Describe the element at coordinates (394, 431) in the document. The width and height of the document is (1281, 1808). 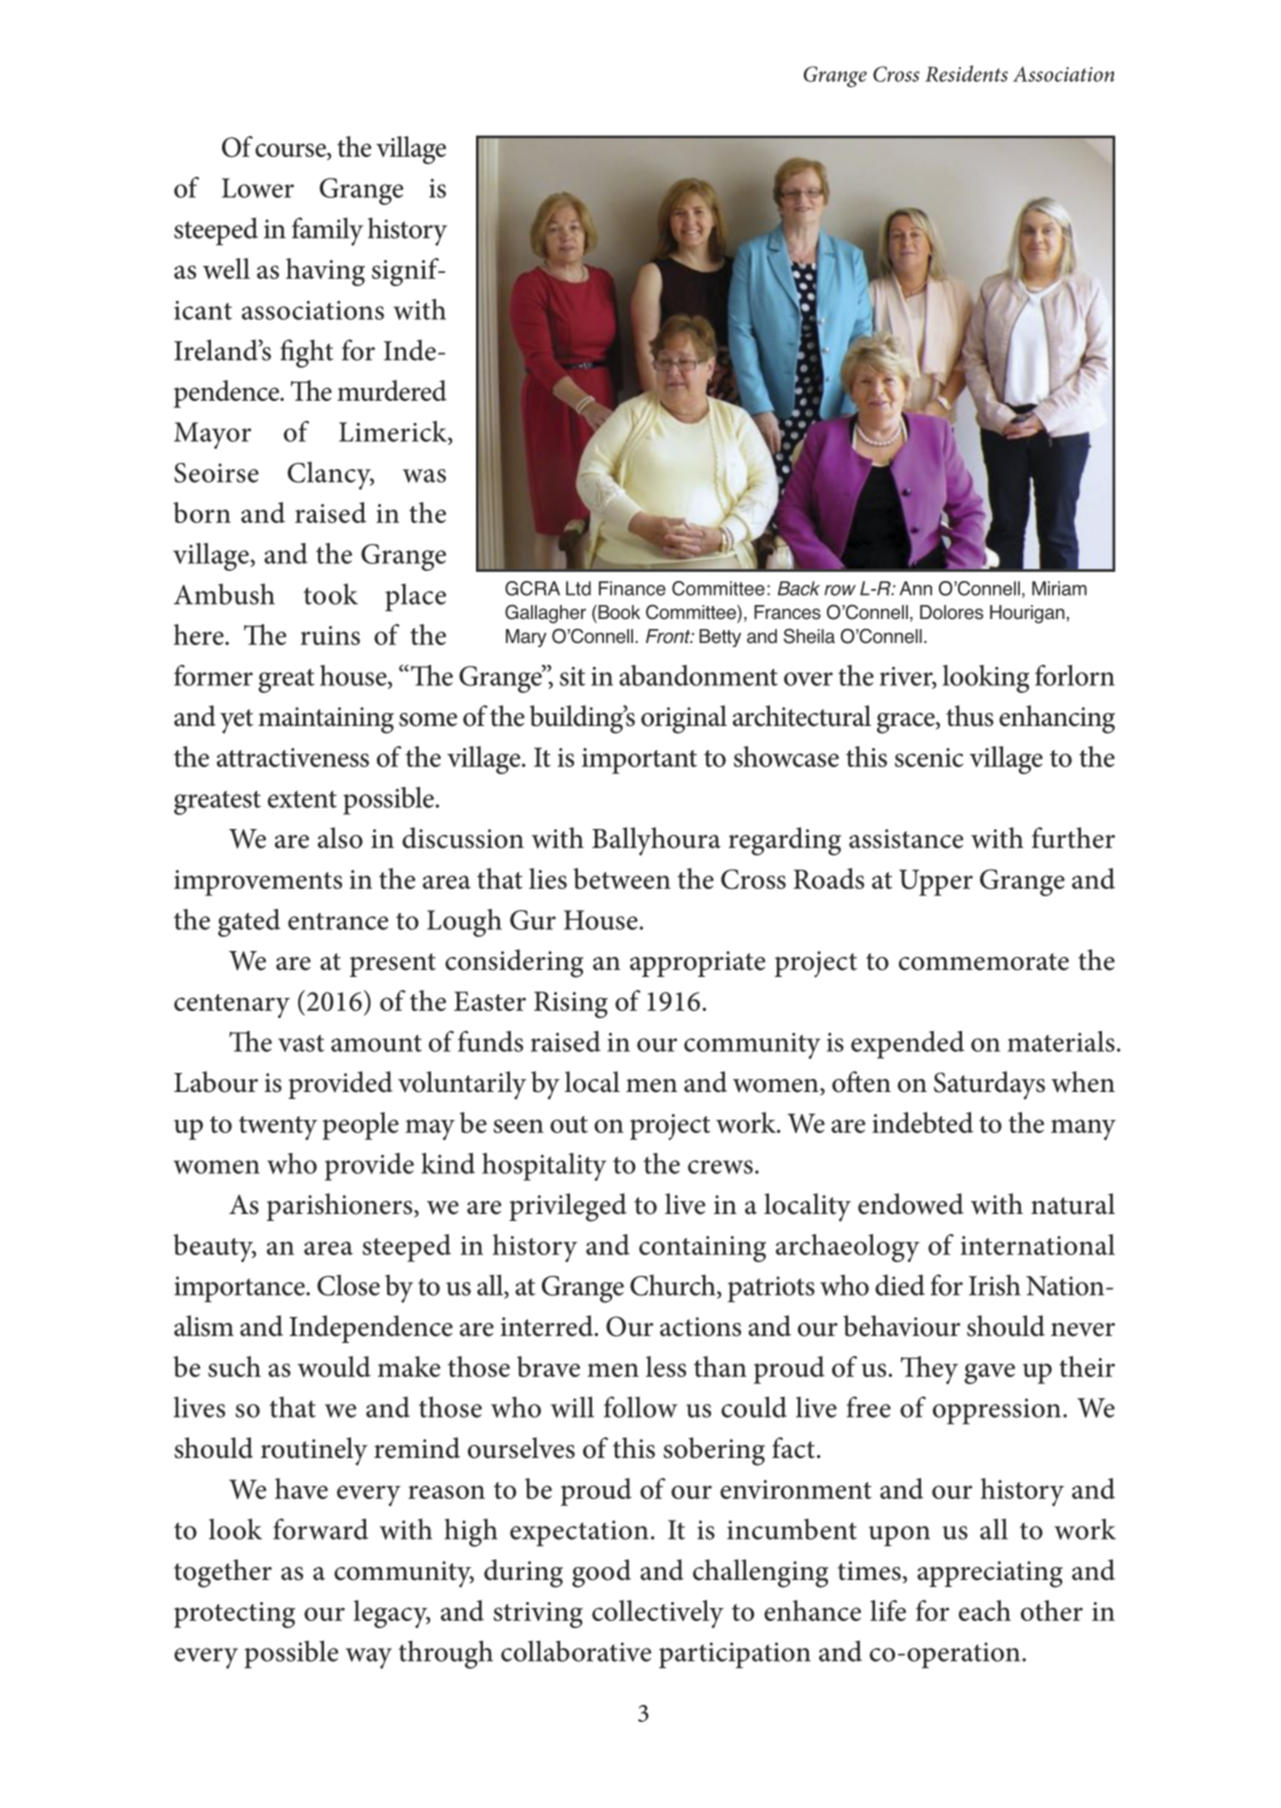
I see `Limerick` at that location.
